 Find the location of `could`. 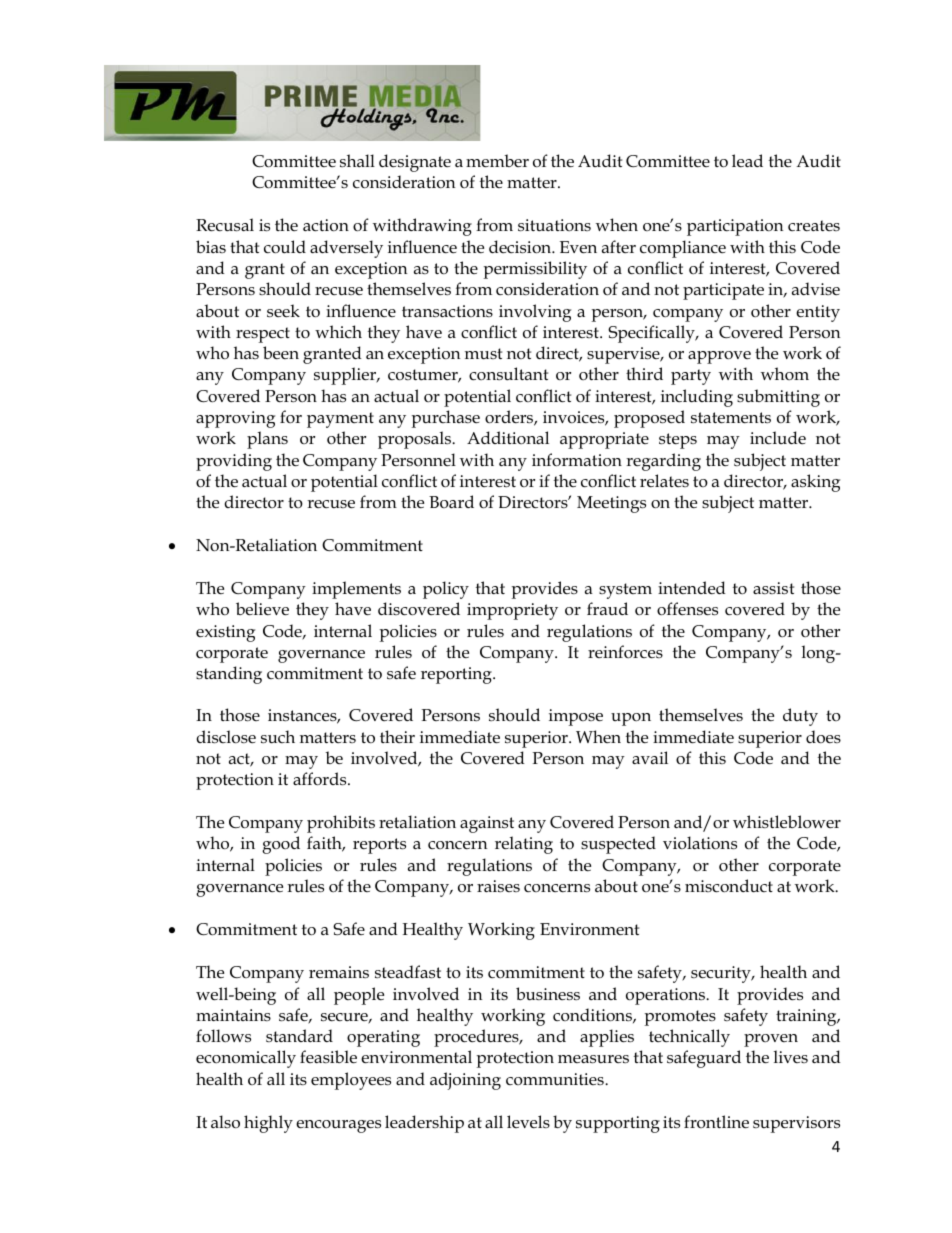

could is located at coordinates (285, 247).
